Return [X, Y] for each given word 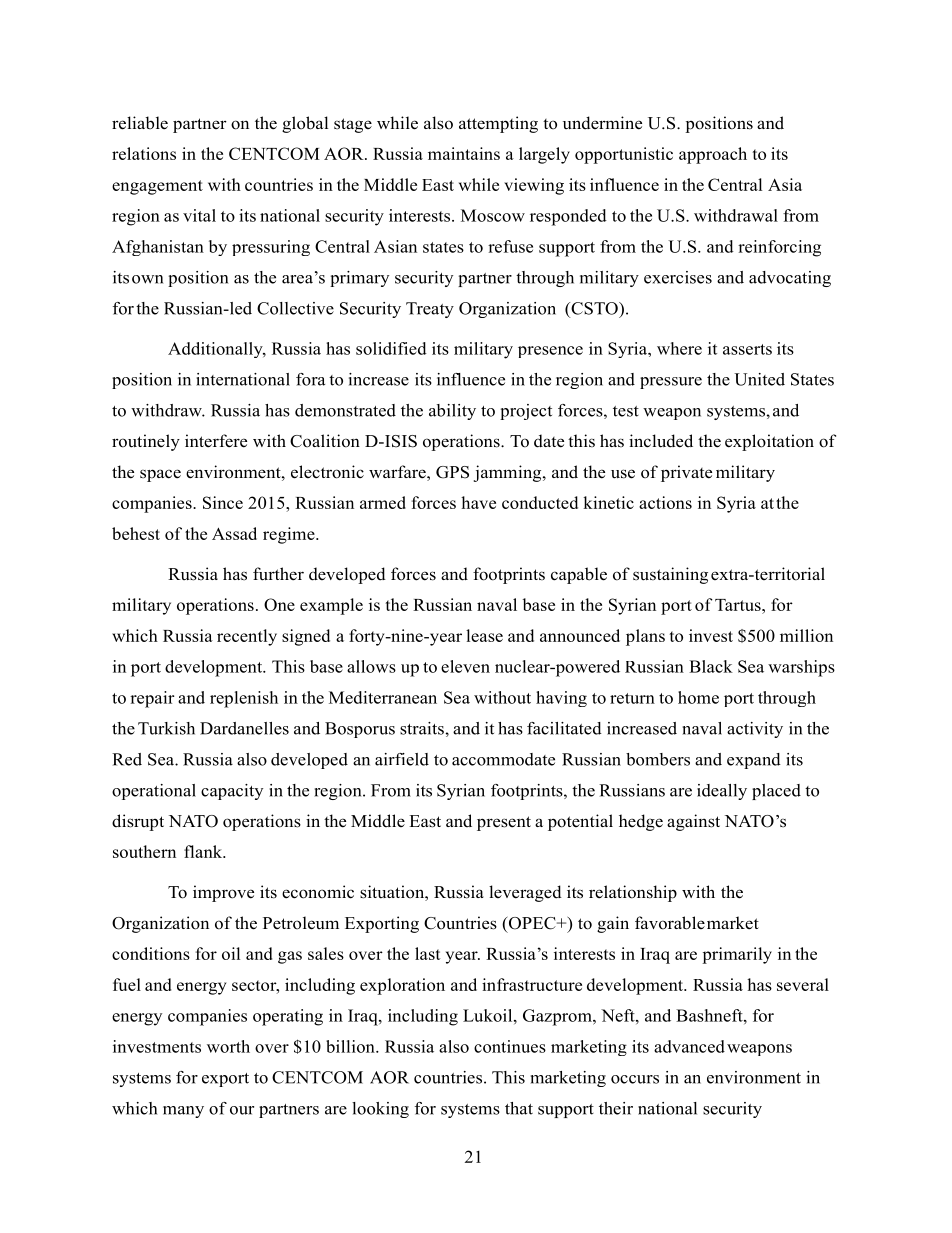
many [183, 1112]
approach [713, 155]
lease [484, 635]
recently [247, 637]
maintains [464, 153]
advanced [689, 1046]
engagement [157, 187]
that [519, 1108]
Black [711, 666]
